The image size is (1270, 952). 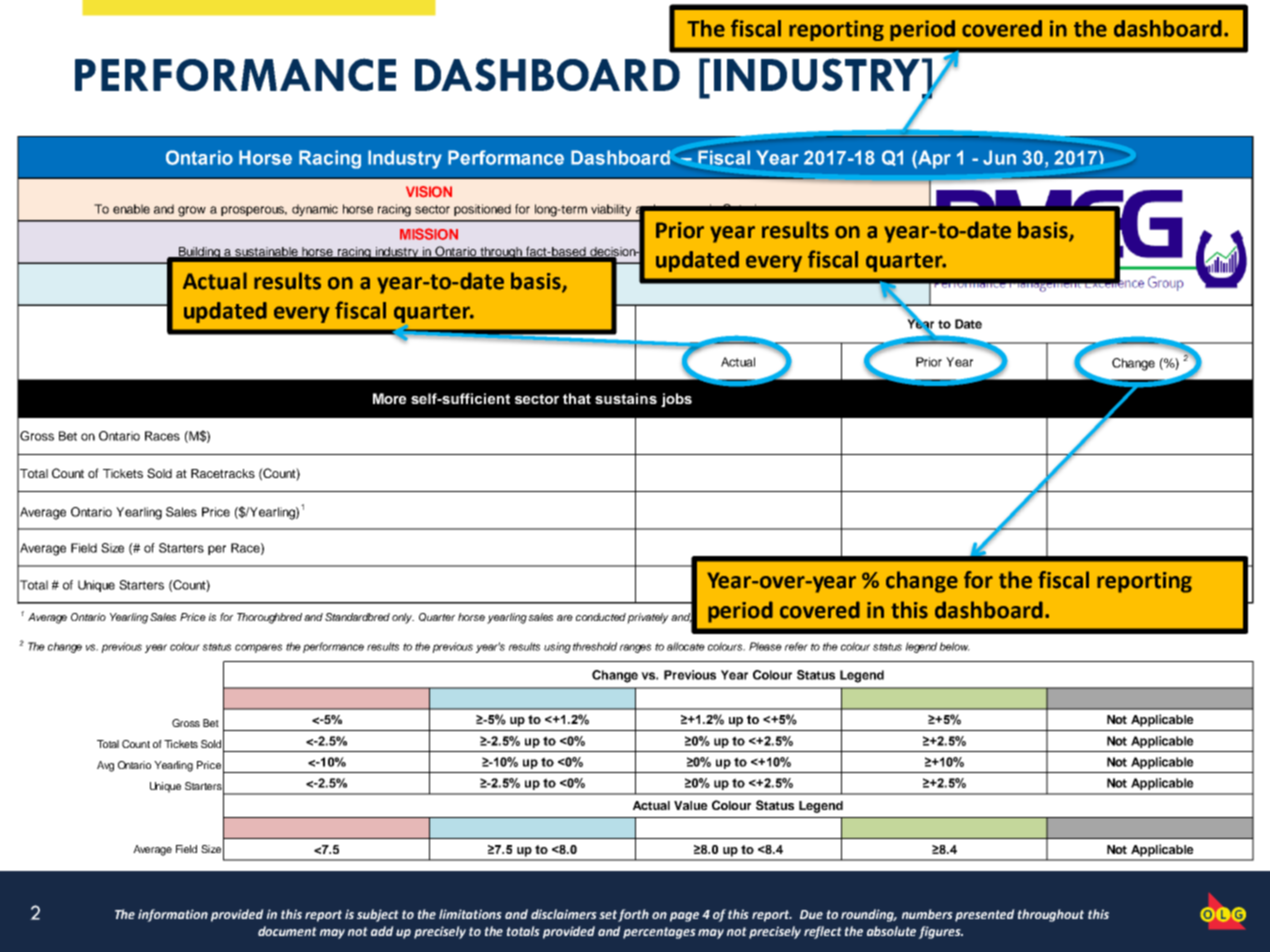 What do you see at coordinates (577, 398) in the screenshot?
I see `that` at bounding box center [577, 398].
